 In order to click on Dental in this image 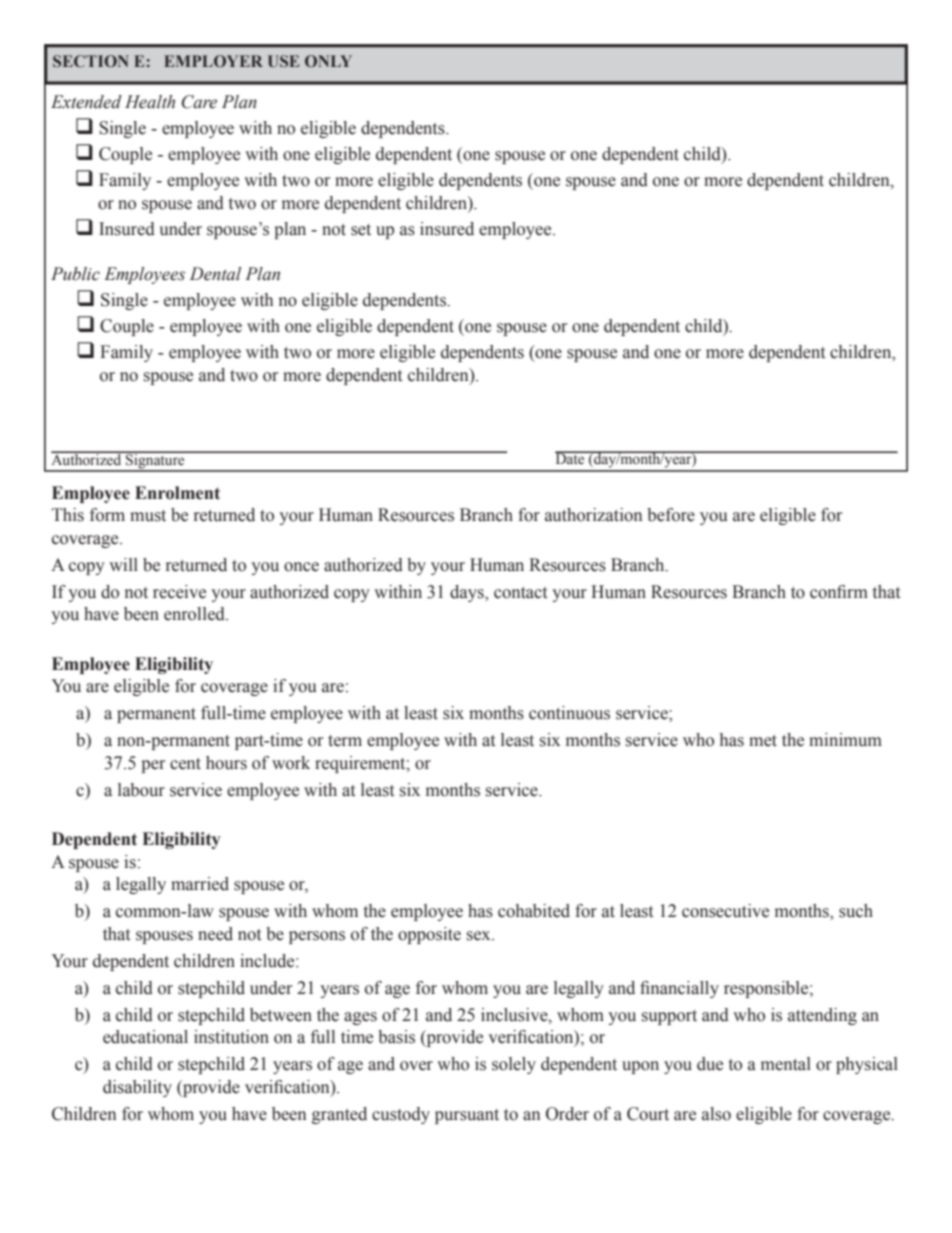, I will do `click(215, 274)`.
